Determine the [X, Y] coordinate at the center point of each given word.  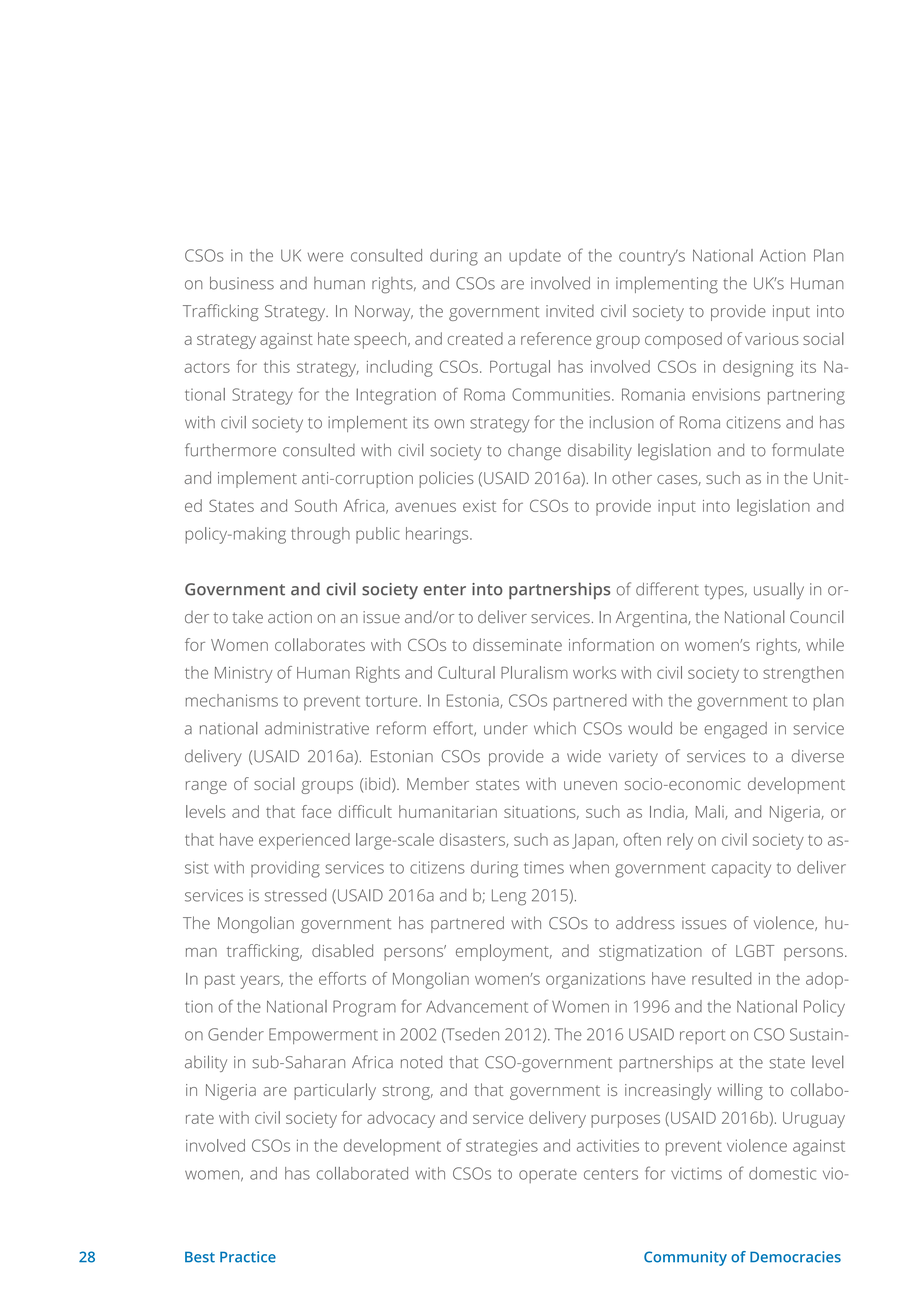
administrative [317, 728]
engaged [735, 730]
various [772, 339]
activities [608, 1145]
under [506, 728]
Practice [248, 1257]
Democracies [795, 1257]
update [535, 257]
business [242, 283]
